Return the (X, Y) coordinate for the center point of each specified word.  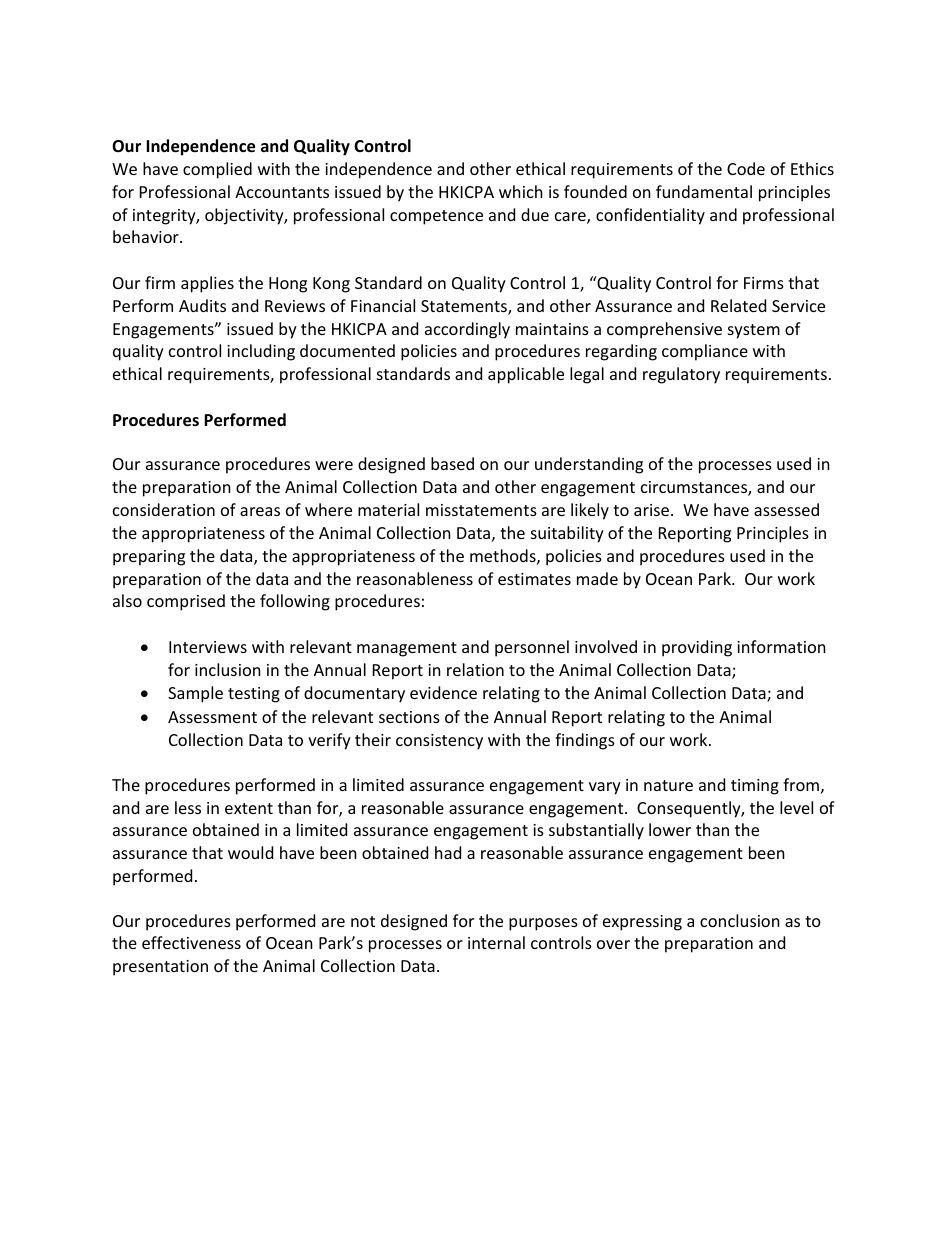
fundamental (704, 191)
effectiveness (191, 942)
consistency (439, 742)
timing (755, 787)
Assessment (212, 717)
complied (217, 170)
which (521, 191)
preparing (149, 558)
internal (496, 942)
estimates (534, 579)
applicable (526, 375)
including (261, 352)
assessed (786, 509)
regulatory (681, 375)
